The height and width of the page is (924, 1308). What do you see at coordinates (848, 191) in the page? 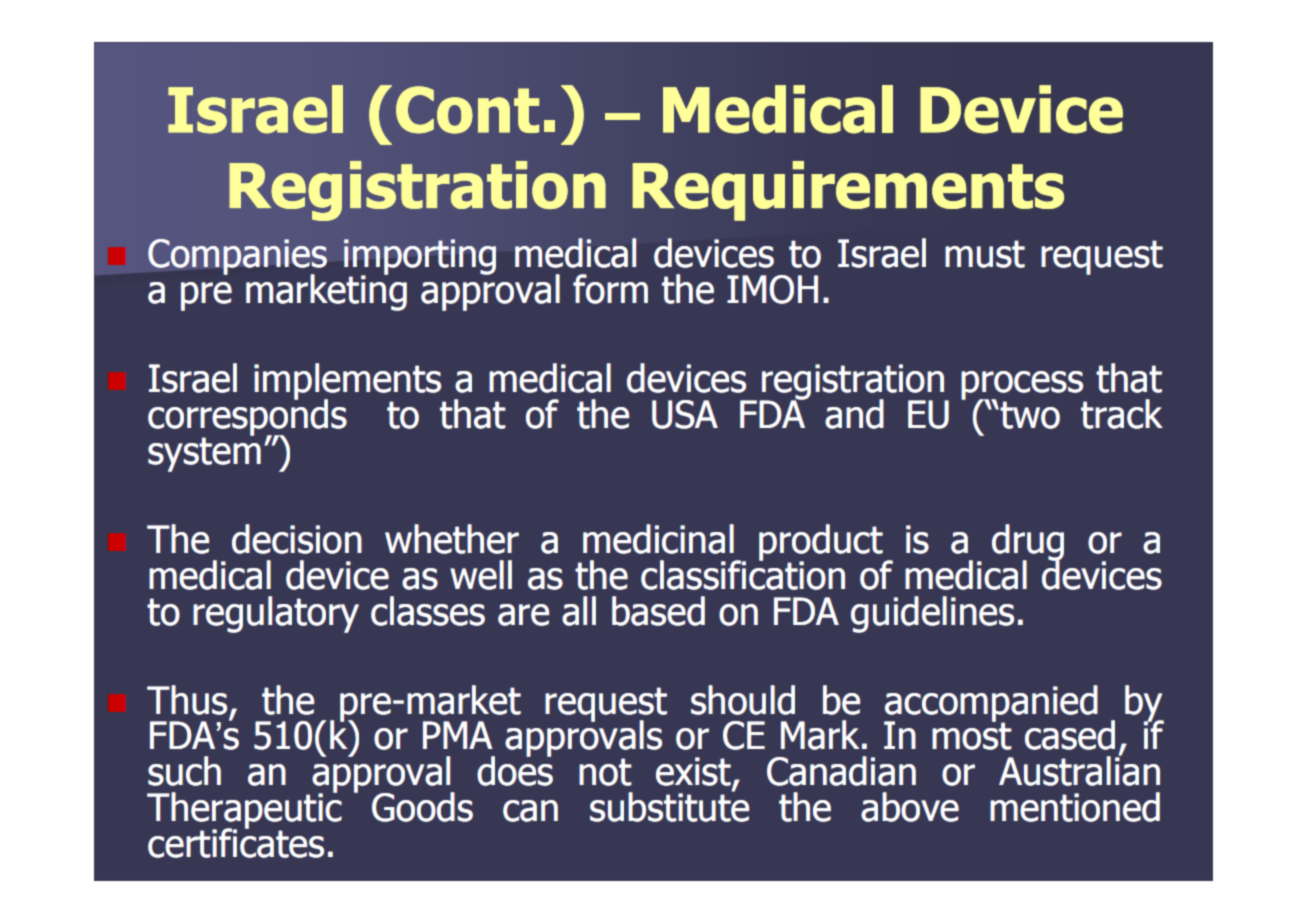
I see `Requirements` at bounding box center [848, 191].
